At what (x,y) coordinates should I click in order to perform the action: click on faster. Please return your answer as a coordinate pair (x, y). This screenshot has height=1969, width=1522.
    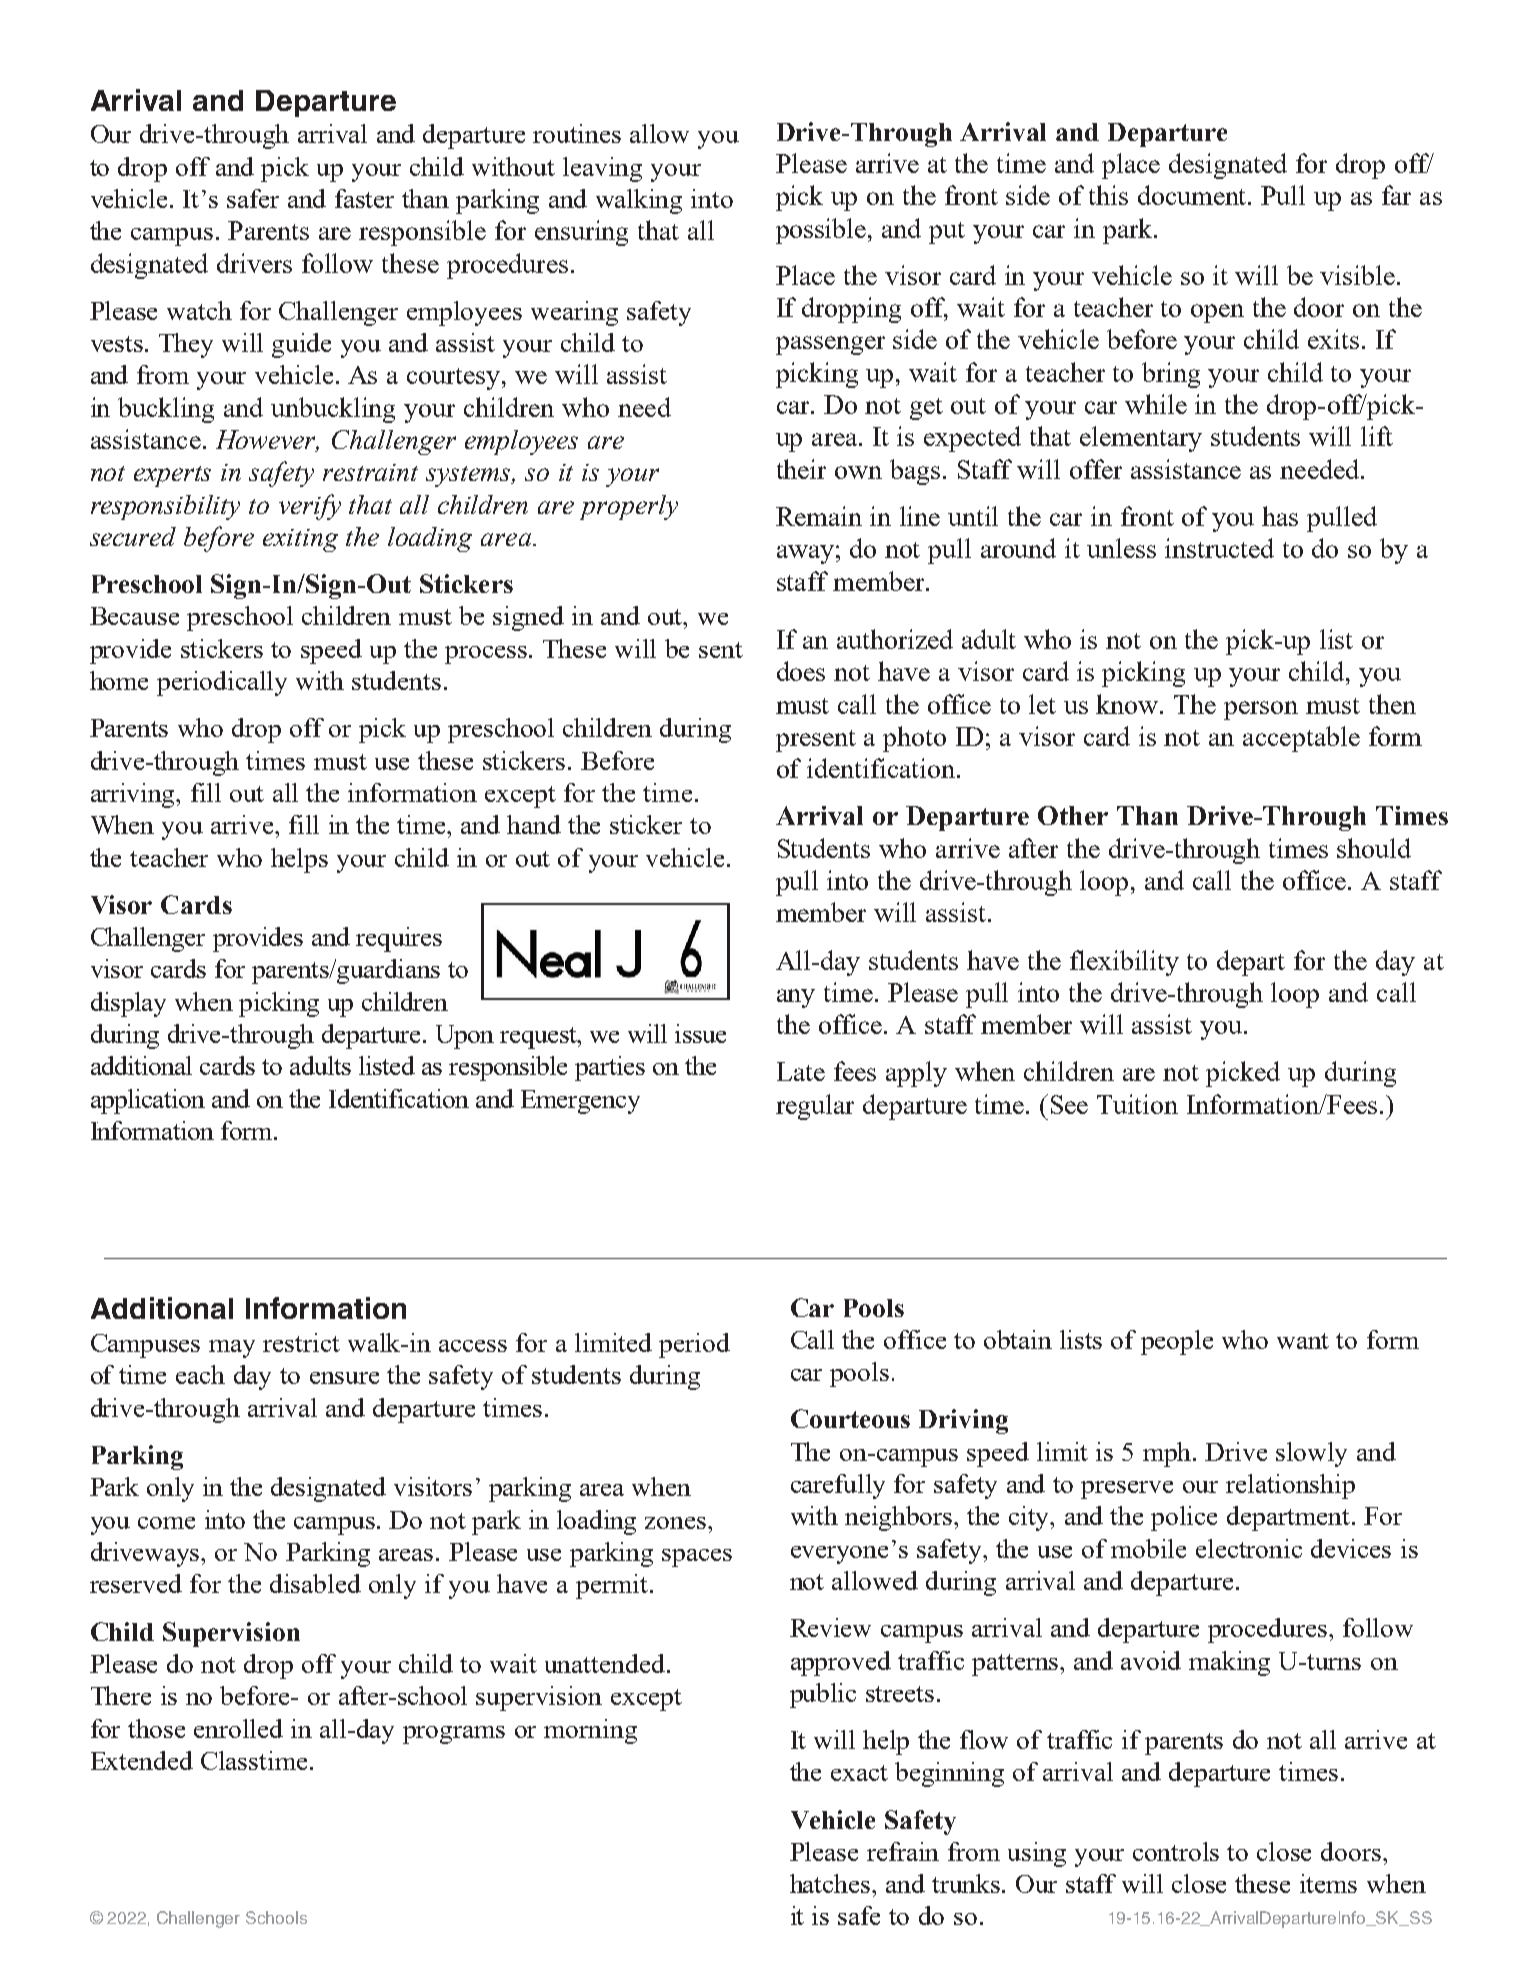
    Looking at the image, I should click on (364, 198).
